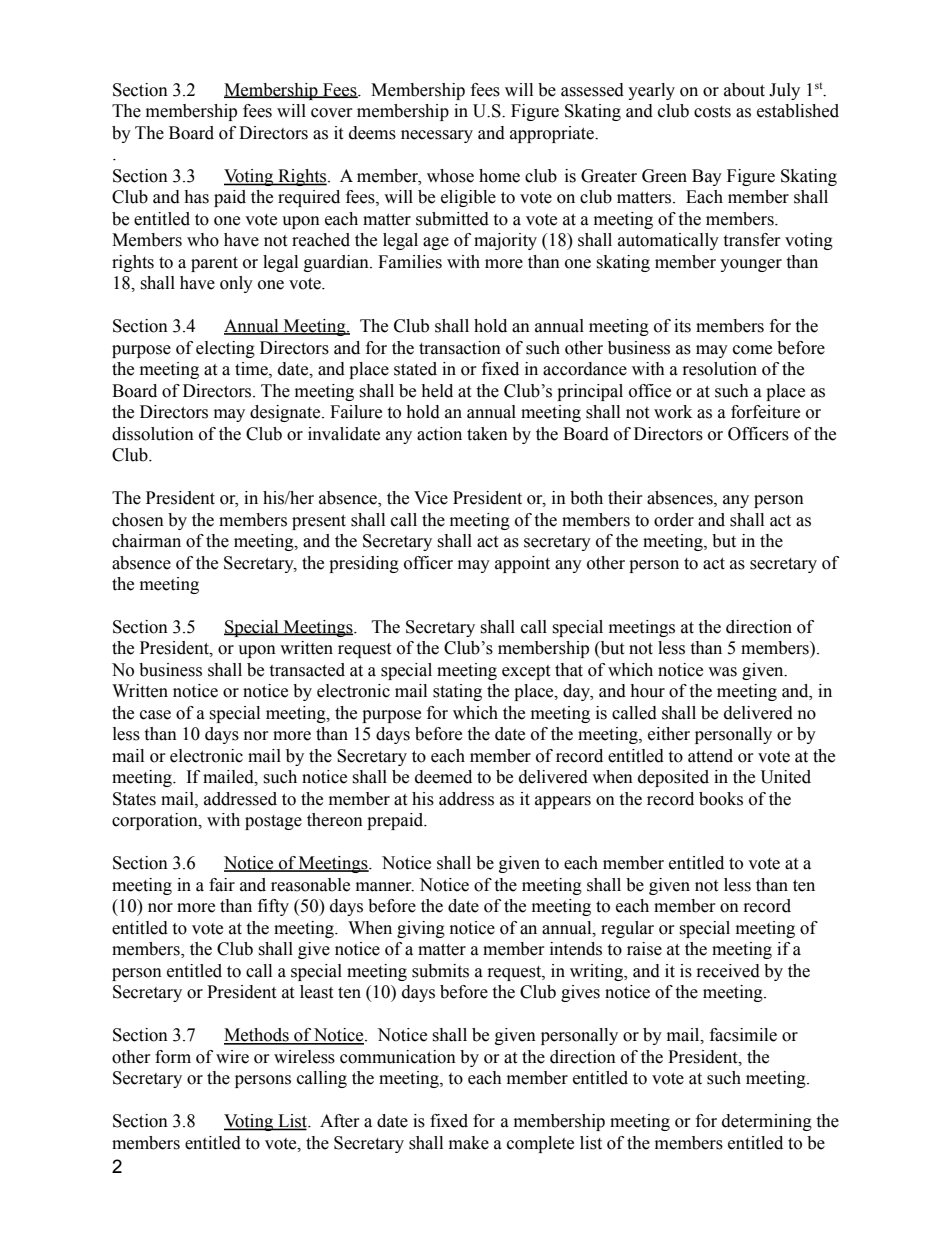 The width and height of the screenshot is (952, 1233). I want to click on form, so click(173, 1057).
